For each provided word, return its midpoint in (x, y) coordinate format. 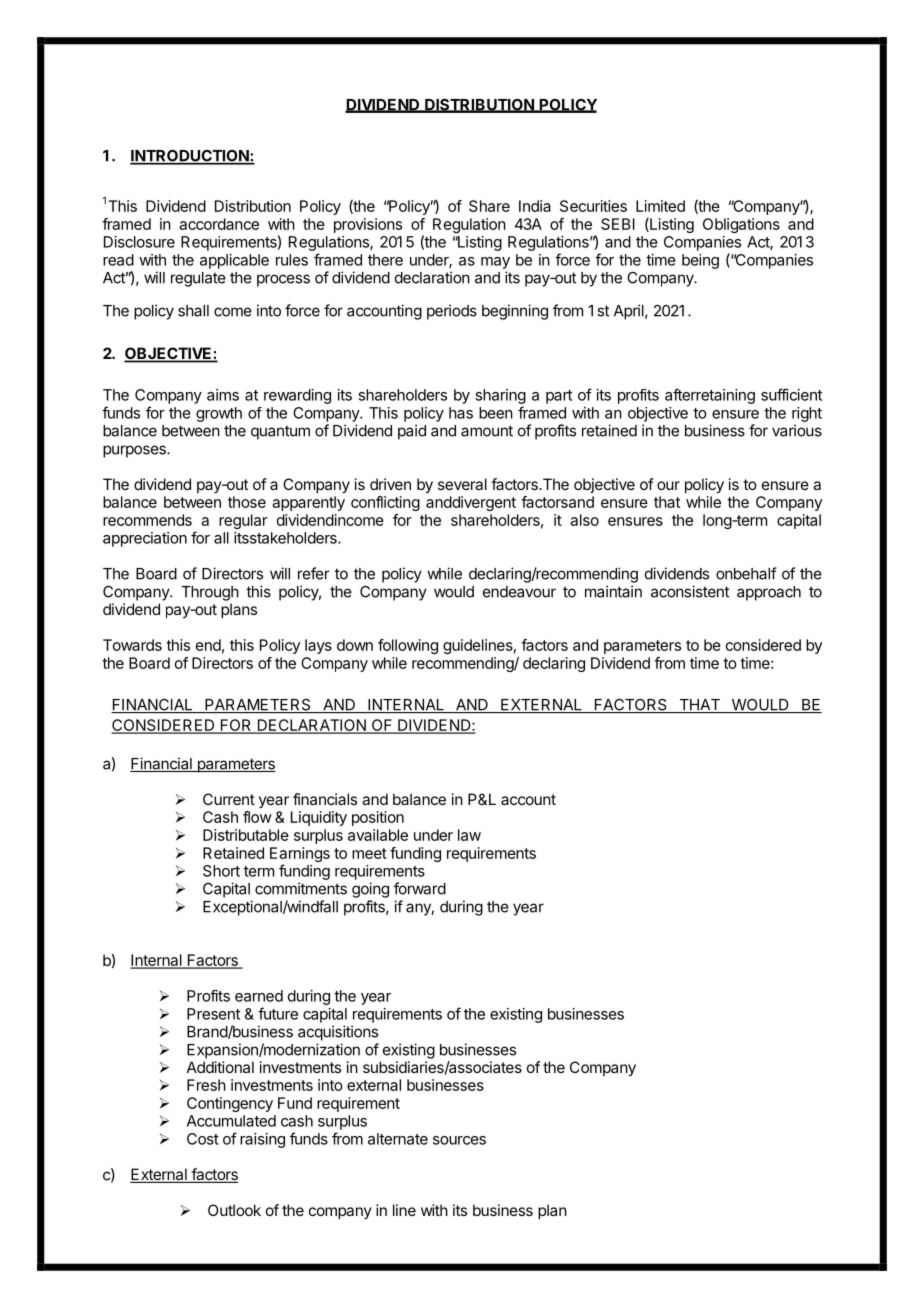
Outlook (234, 1210)
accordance (219, 224)
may (495, 263)
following (408, 646)
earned (259, 996)
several (462, 484)
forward (420, 888)
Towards (132, 645)
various (797, 430)
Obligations (741, 225)
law (469, 835)
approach (769, 593)
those (247, 502)
